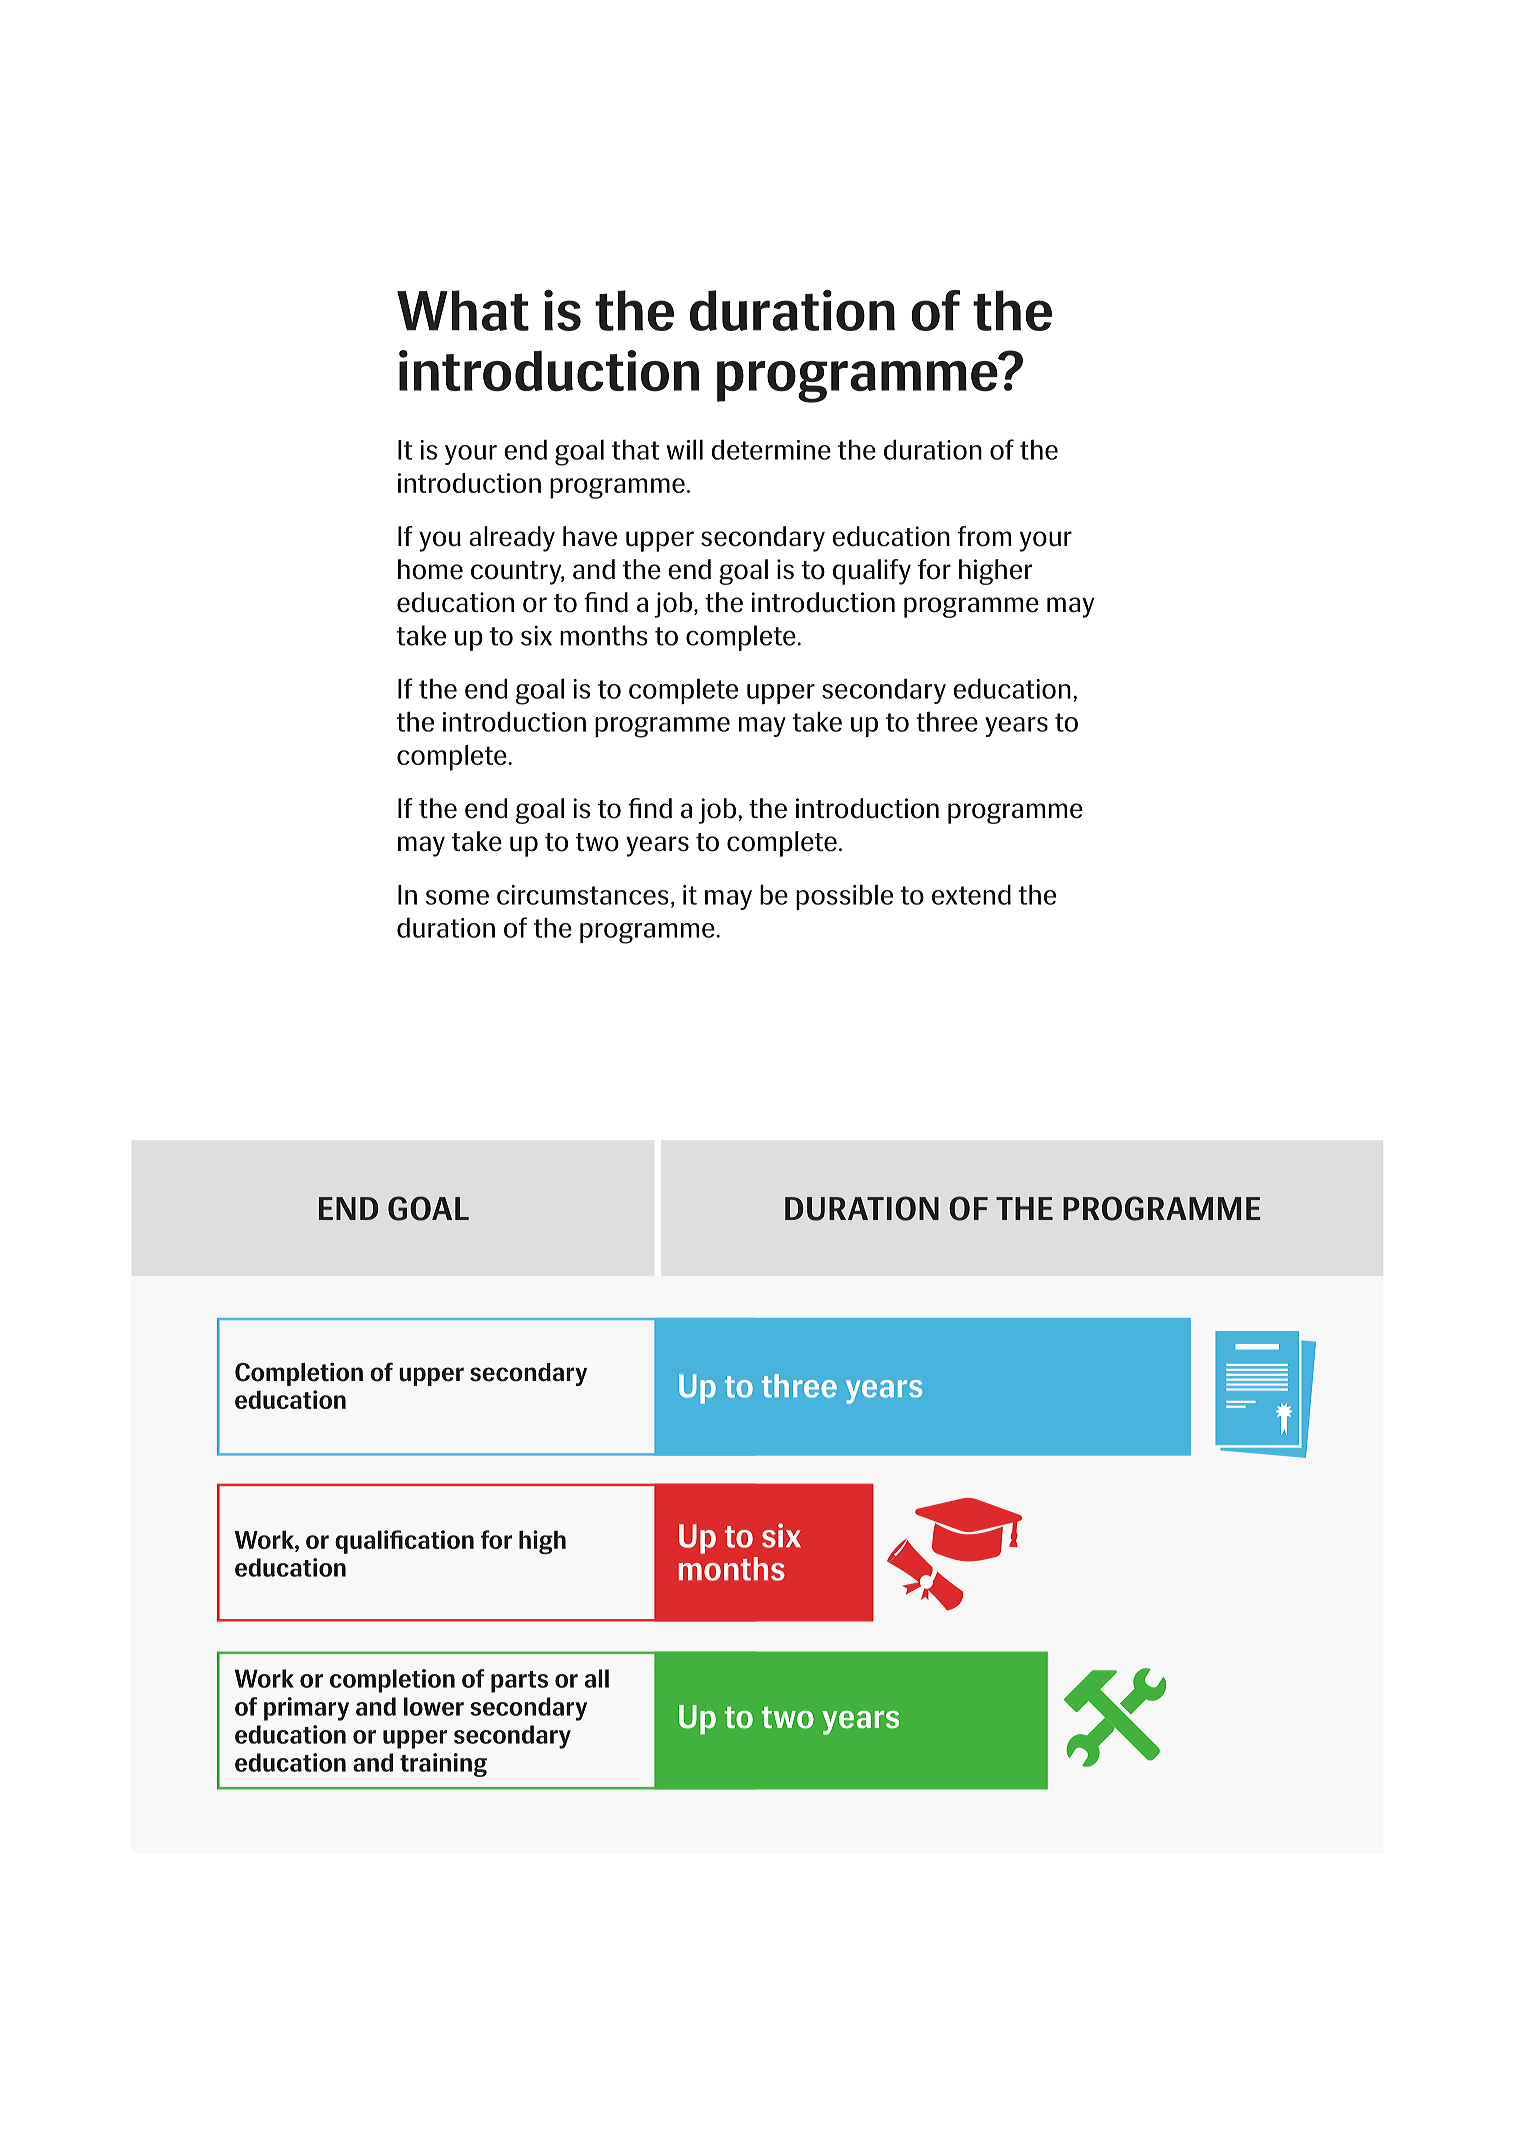  What do you see at coordinates (844, 897) in the screenshot?
I see `possible` at bounding box center [844, 897].
